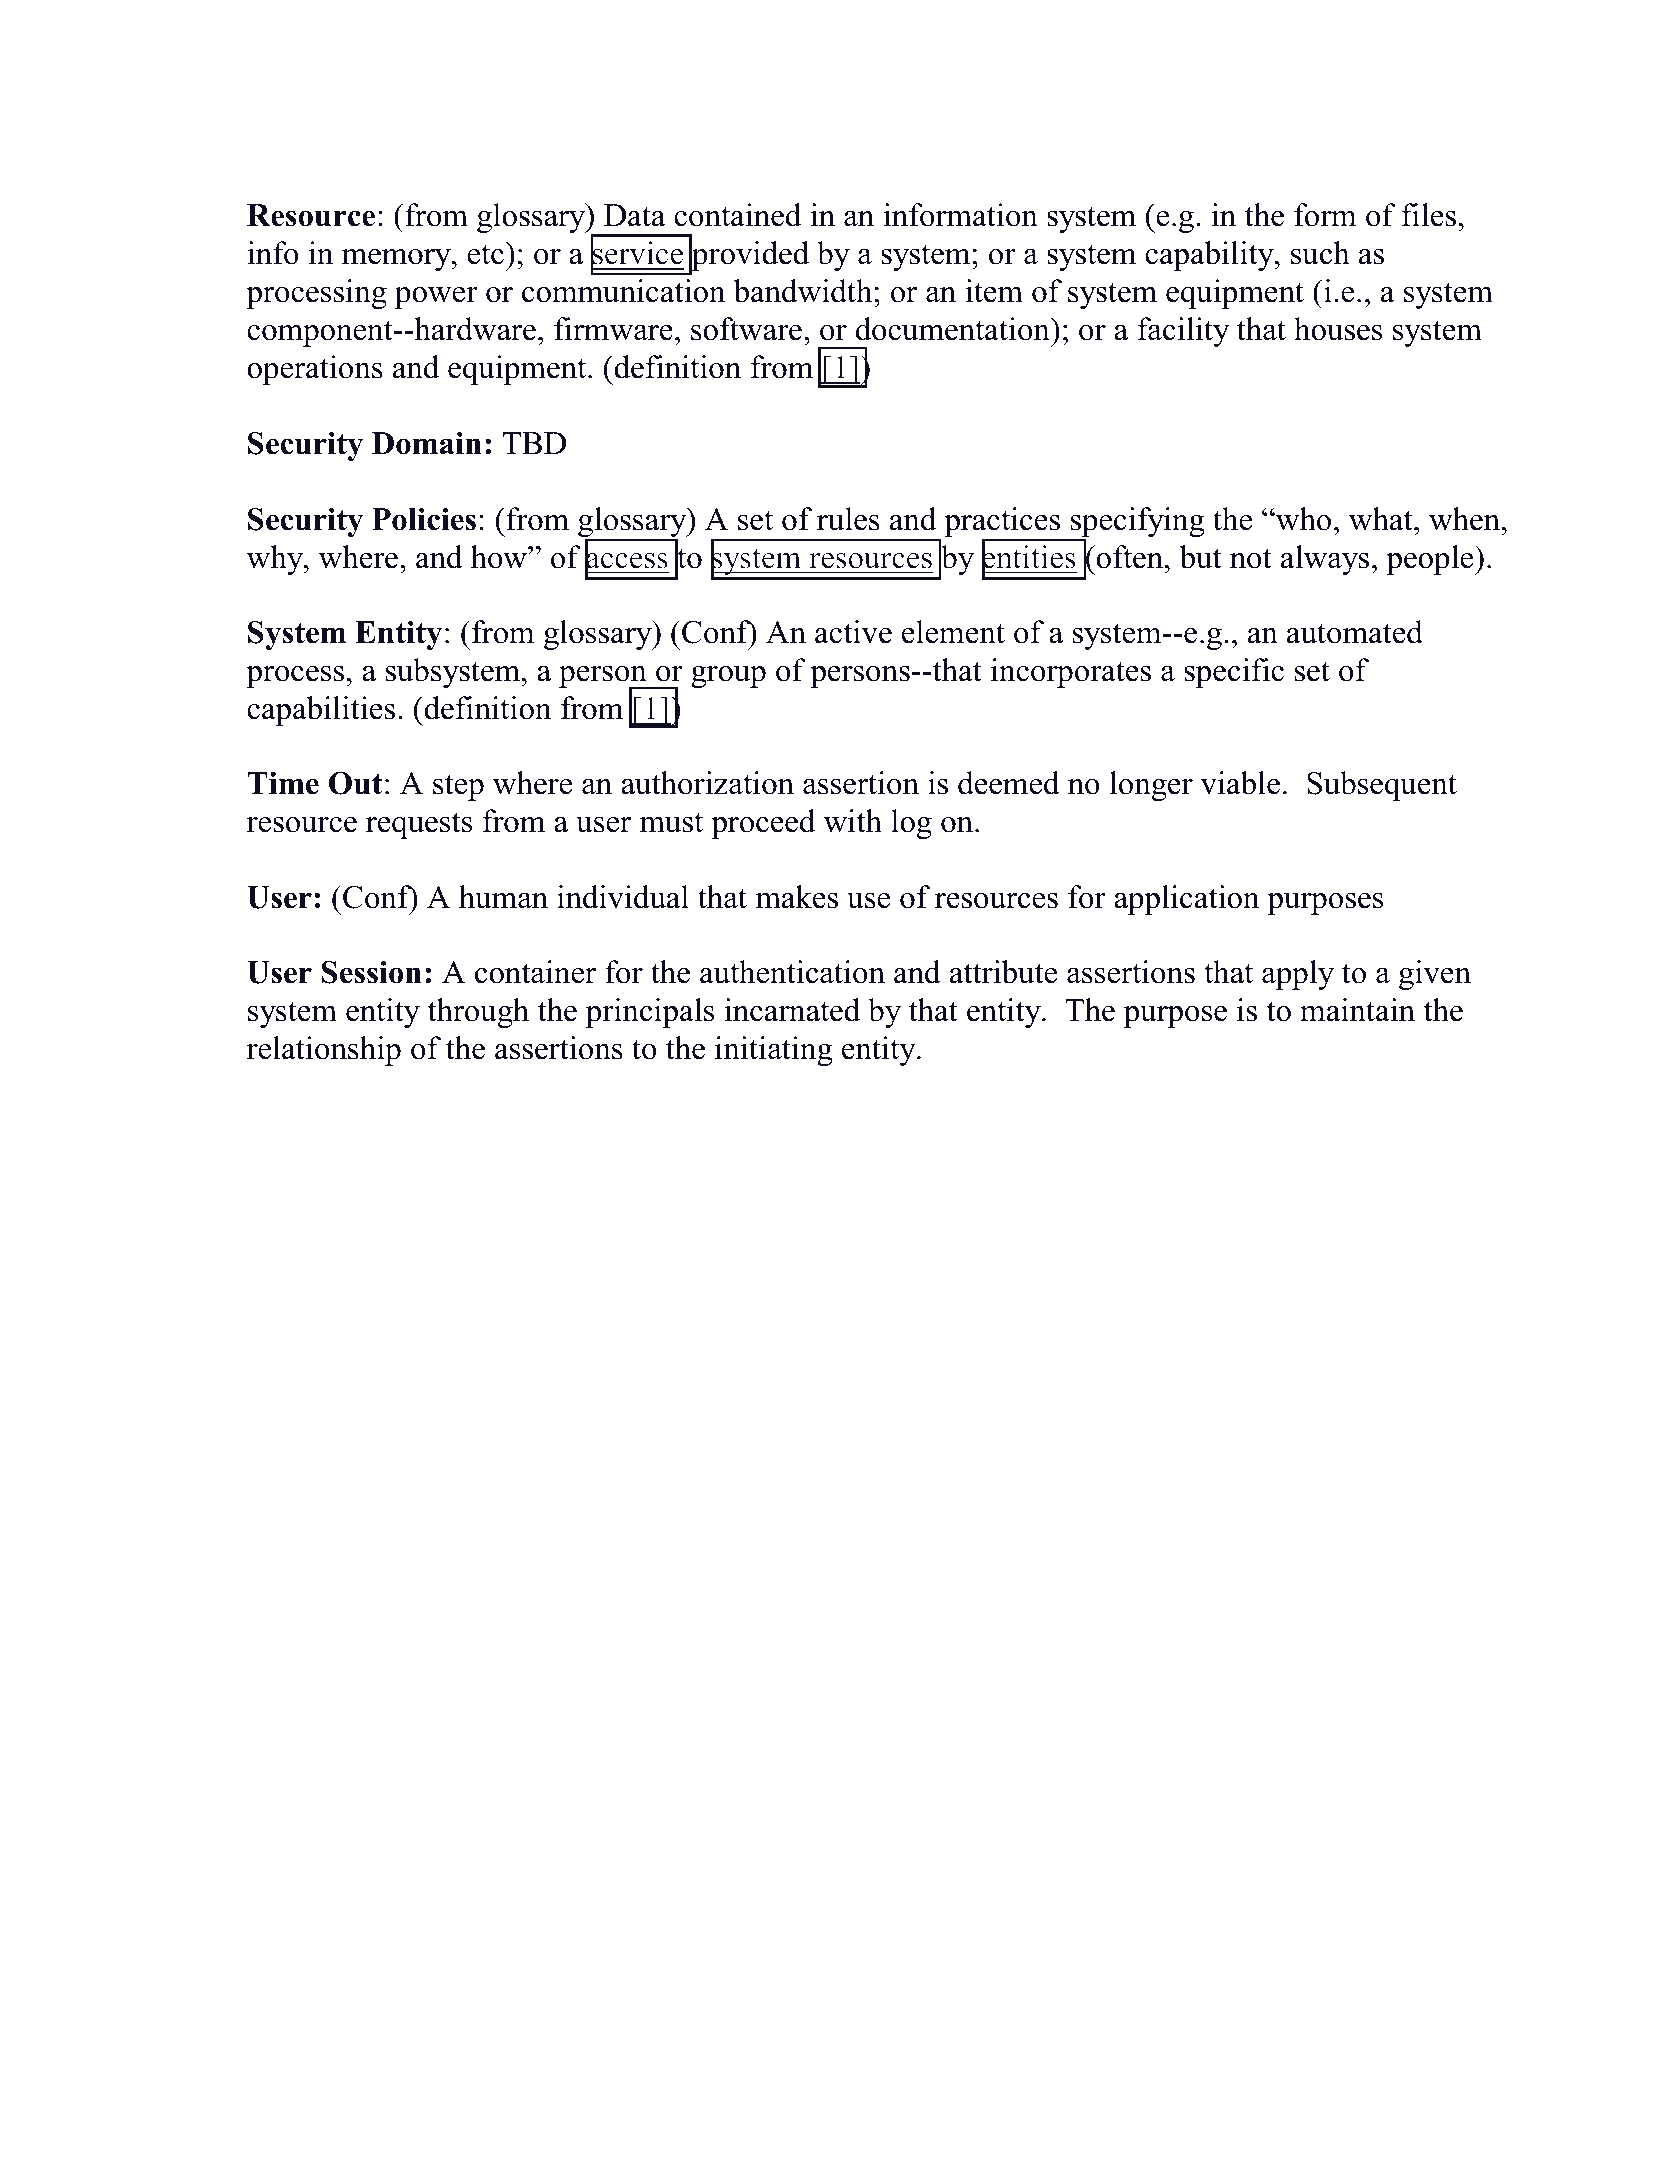 This image has height=2171, width=1677. What do you see at coordinates (792, 1010) in the image?
I see `incarnated` at bounding box center [792, 1010].
